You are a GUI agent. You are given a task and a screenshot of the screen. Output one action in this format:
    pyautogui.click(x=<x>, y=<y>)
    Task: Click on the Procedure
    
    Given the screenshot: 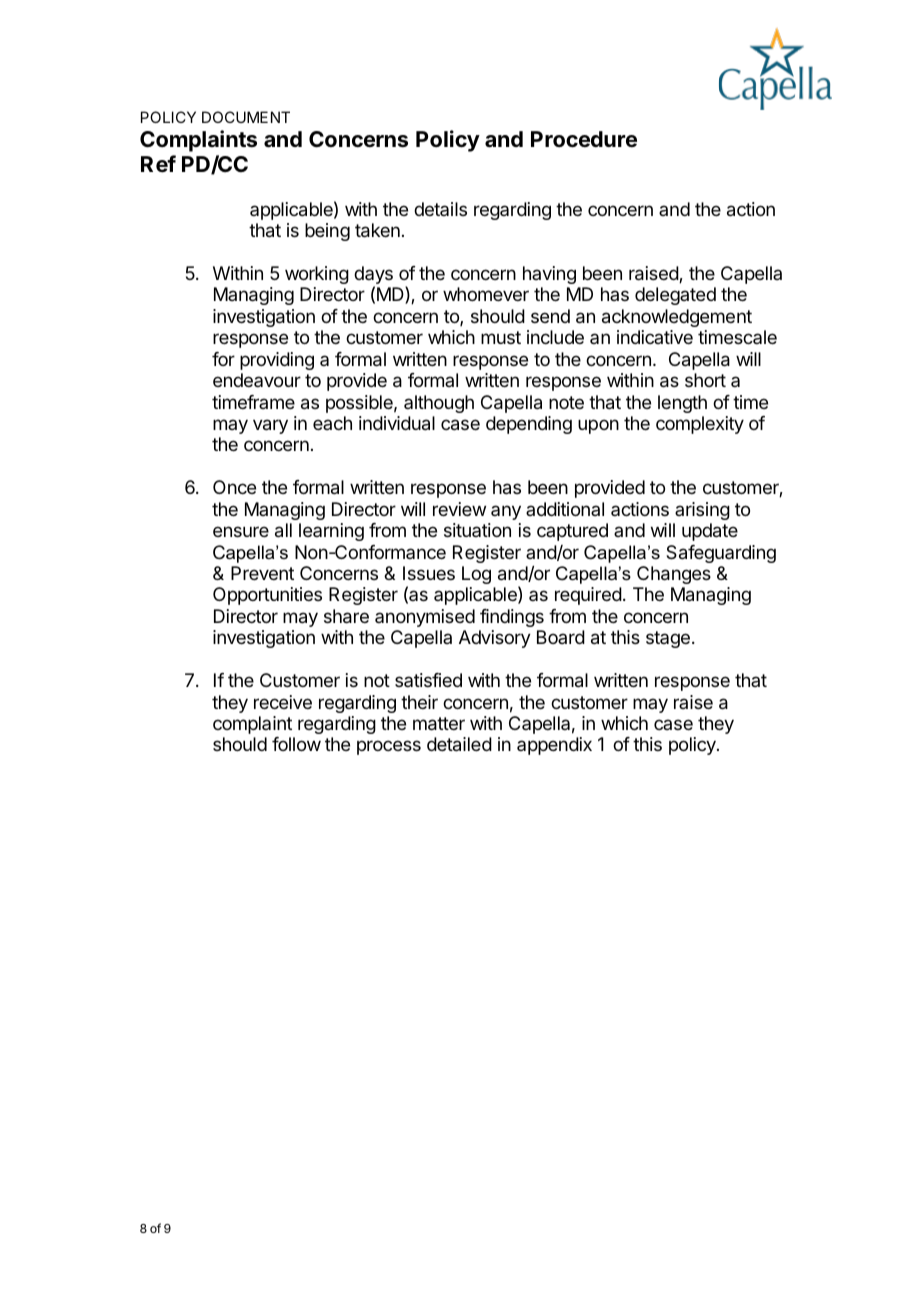 What is the action you would take?
    pyautogui.click(x=584, y=139)
